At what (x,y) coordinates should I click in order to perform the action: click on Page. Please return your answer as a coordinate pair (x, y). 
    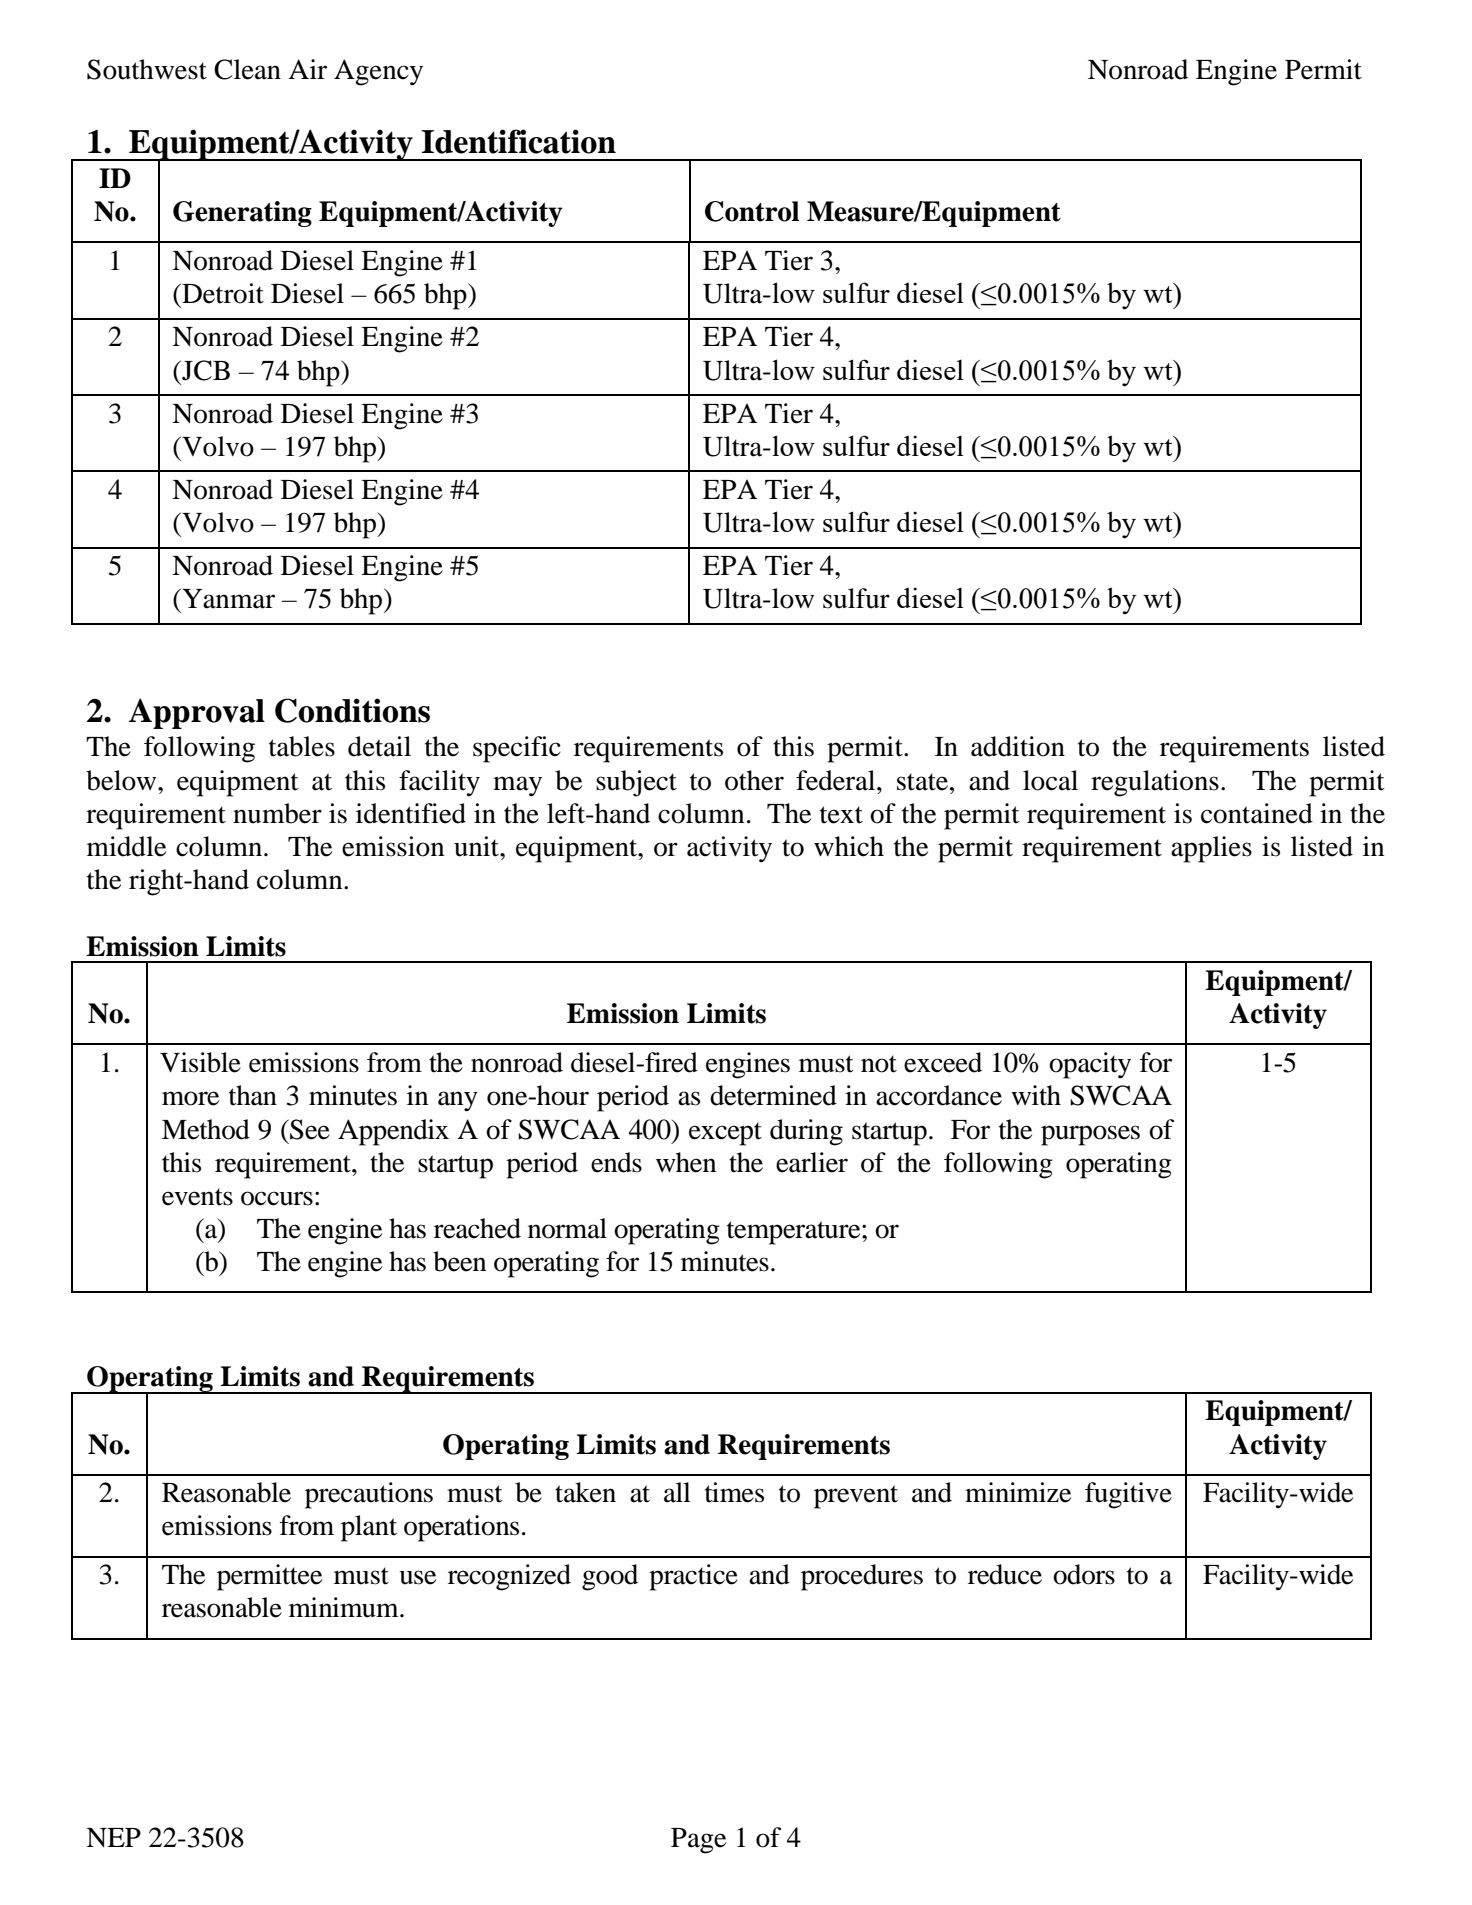
    Looking at the image, I should click on (698, 1841).
